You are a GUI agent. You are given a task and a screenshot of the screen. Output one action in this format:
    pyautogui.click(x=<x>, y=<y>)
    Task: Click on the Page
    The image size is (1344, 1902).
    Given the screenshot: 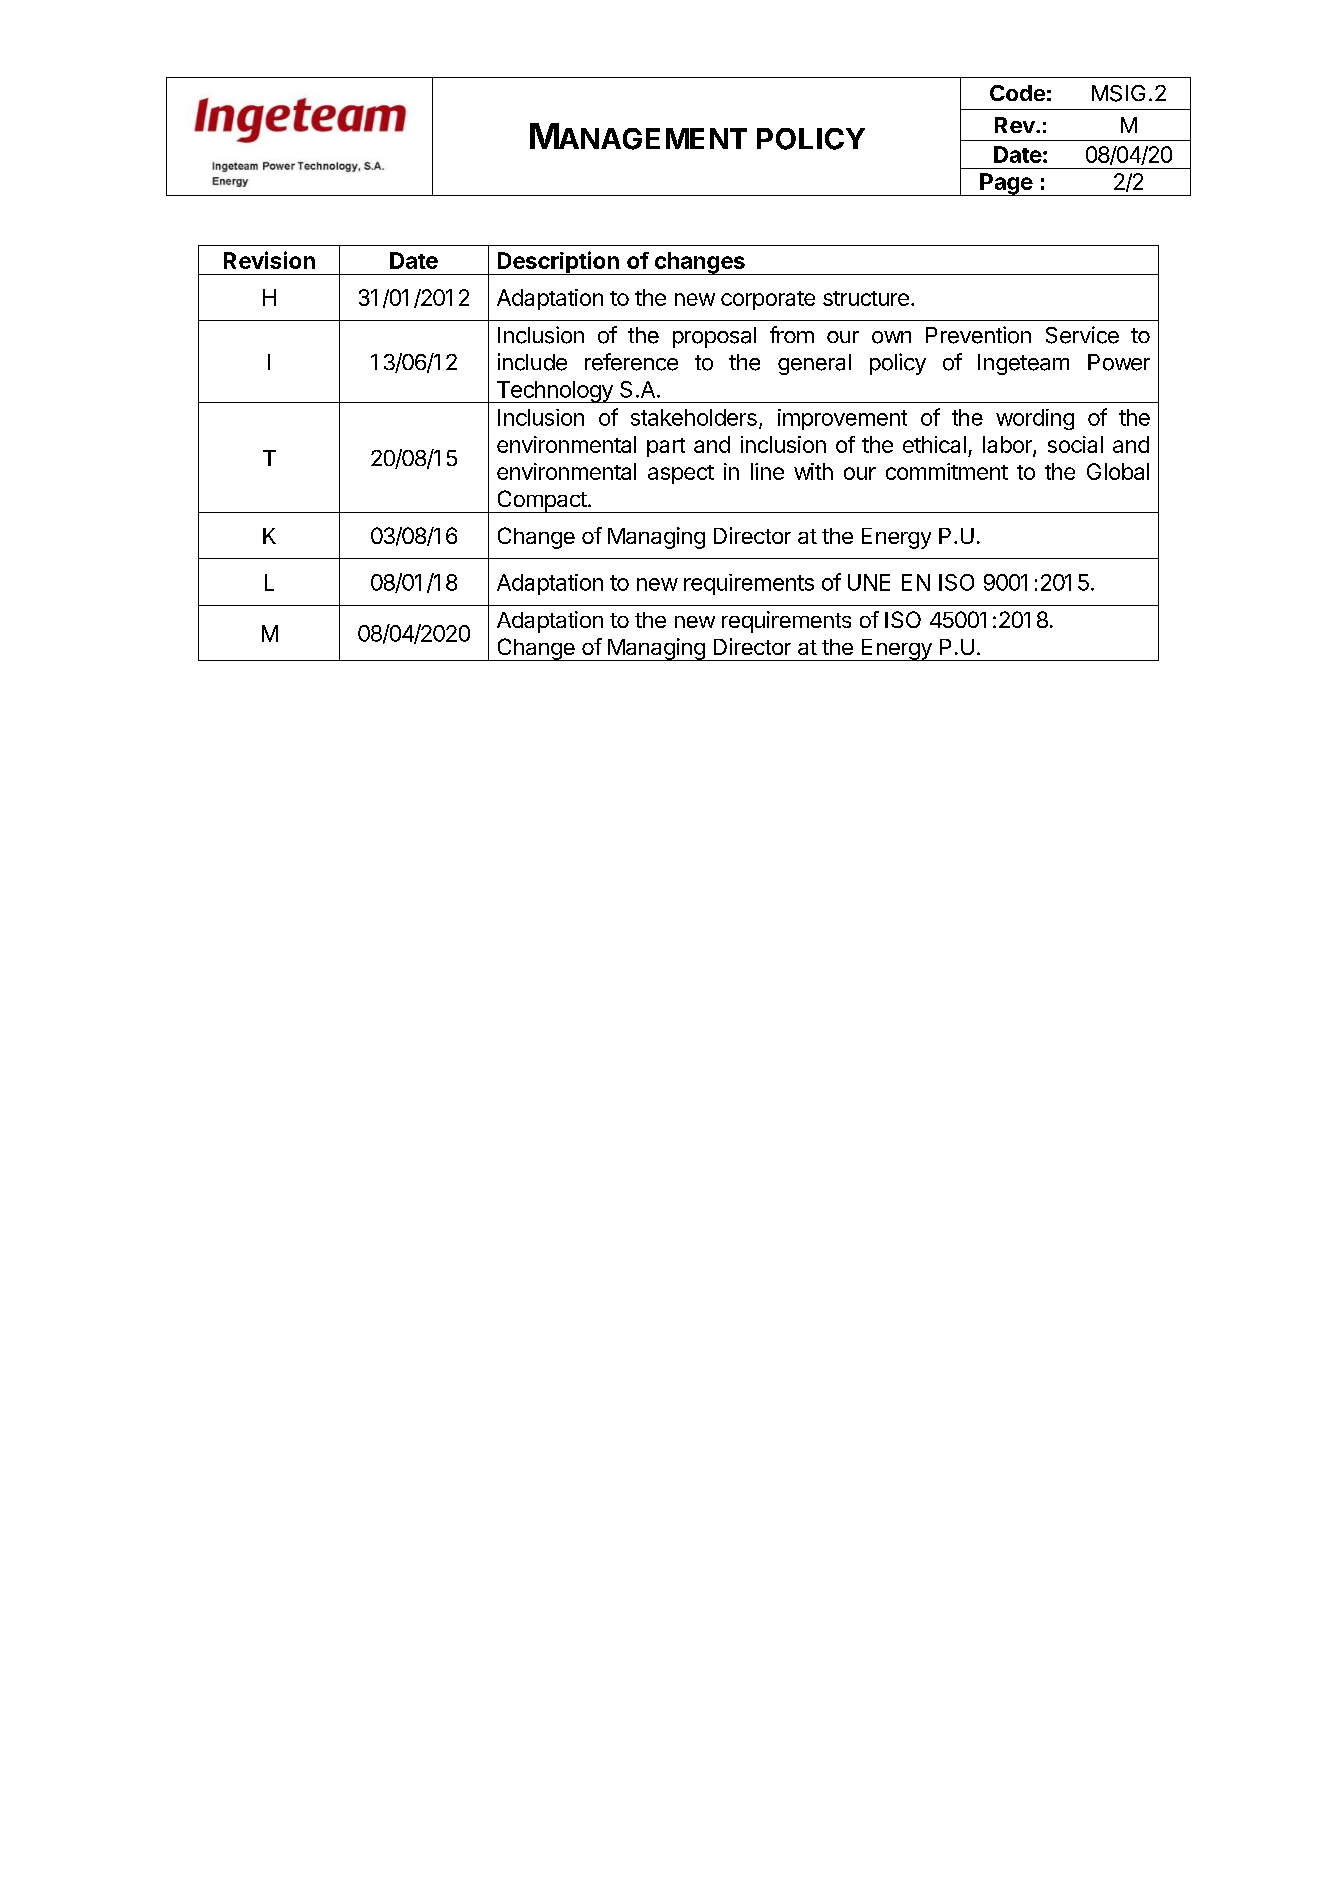 What is the action you would take?
    pyautogui.click(x=1006, y=184)
